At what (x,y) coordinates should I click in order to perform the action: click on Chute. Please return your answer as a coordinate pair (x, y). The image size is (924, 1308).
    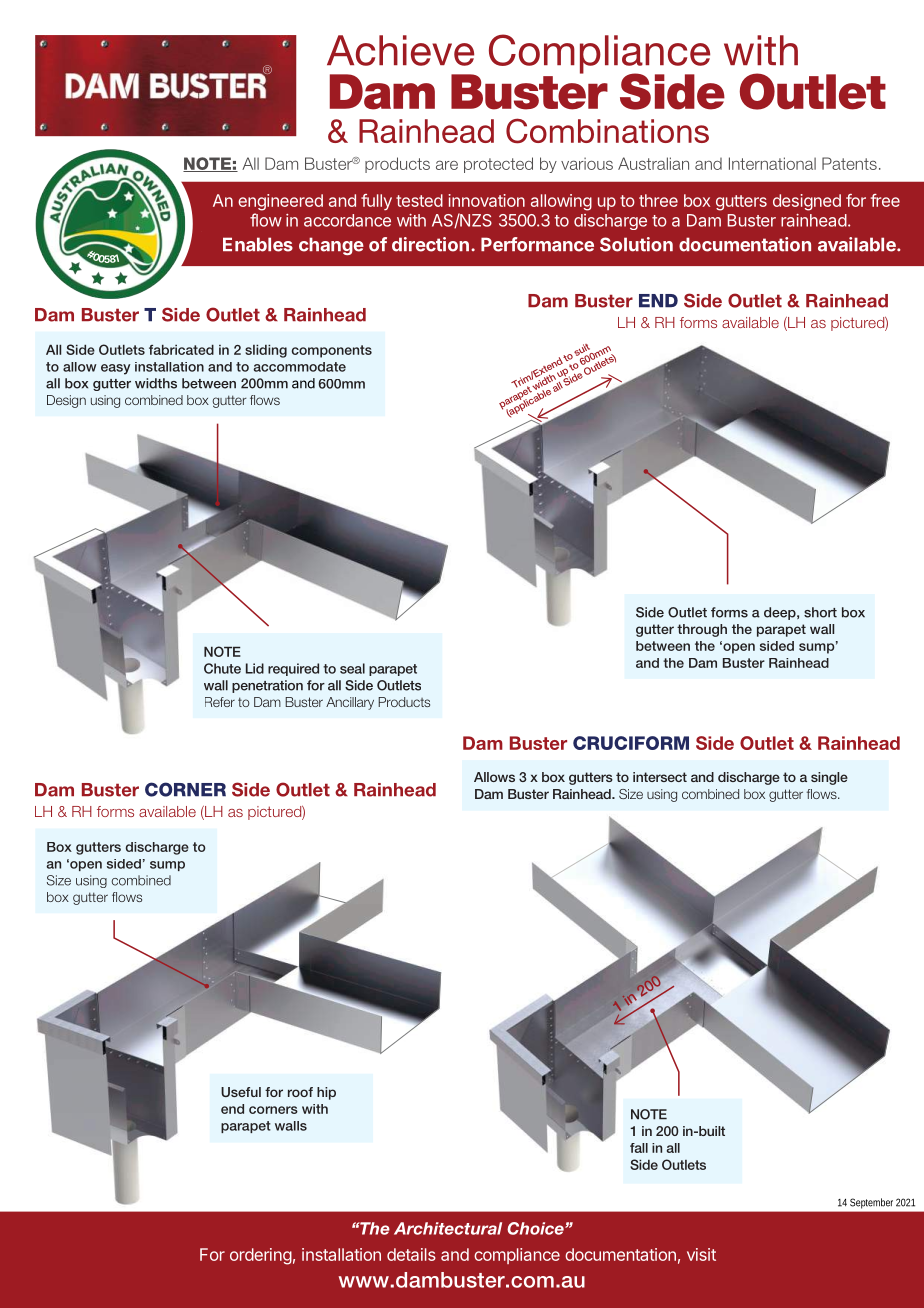
    Looking at the image, I should click on (222, 668).
